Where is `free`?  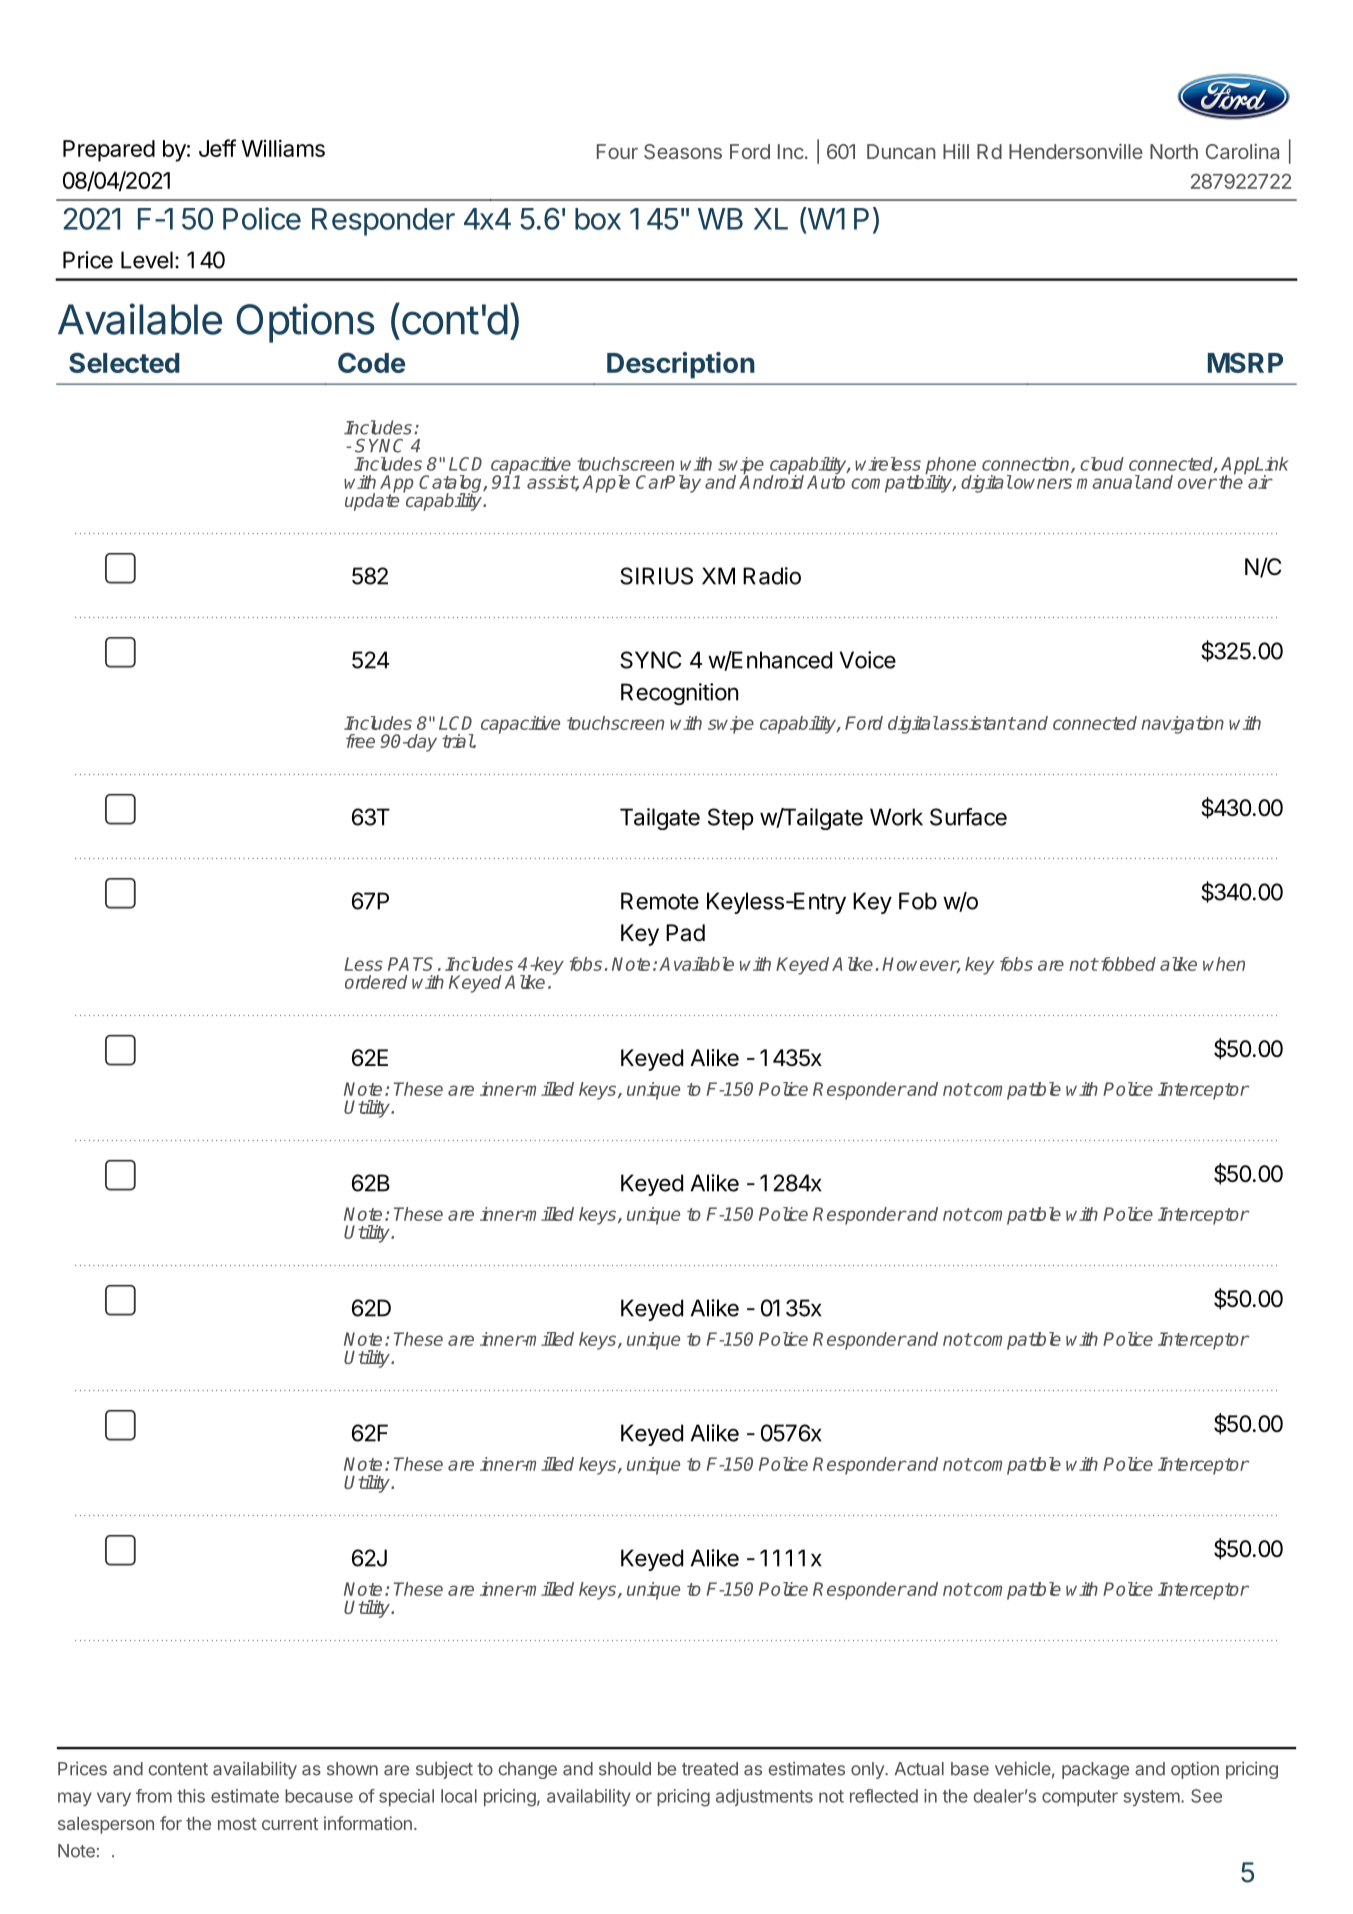
free is located at coordinates (360, 741).
